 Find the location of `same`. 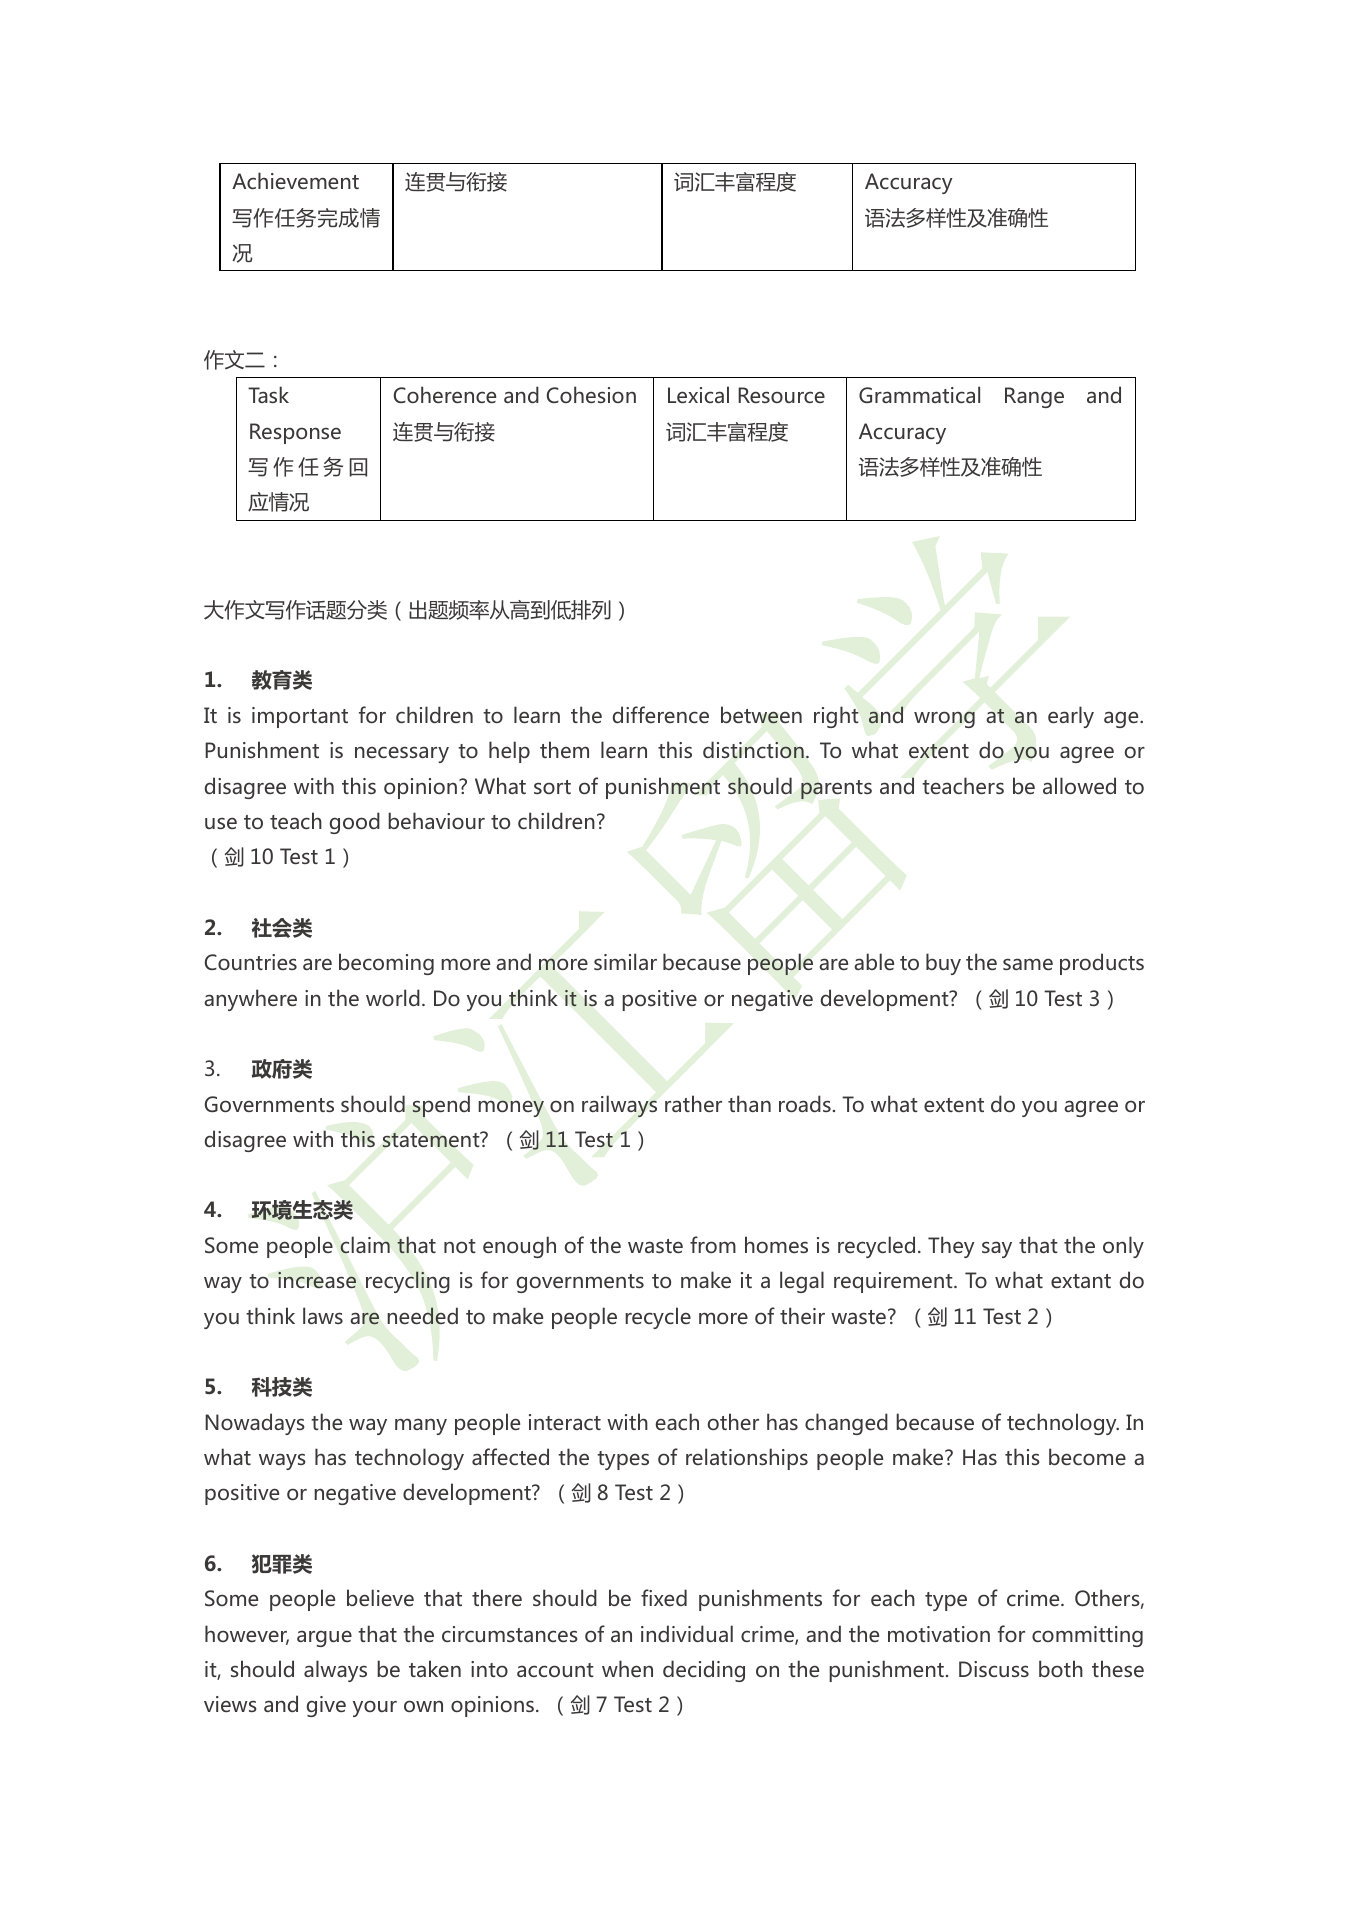

same is located at coordinates (1028, 964).
